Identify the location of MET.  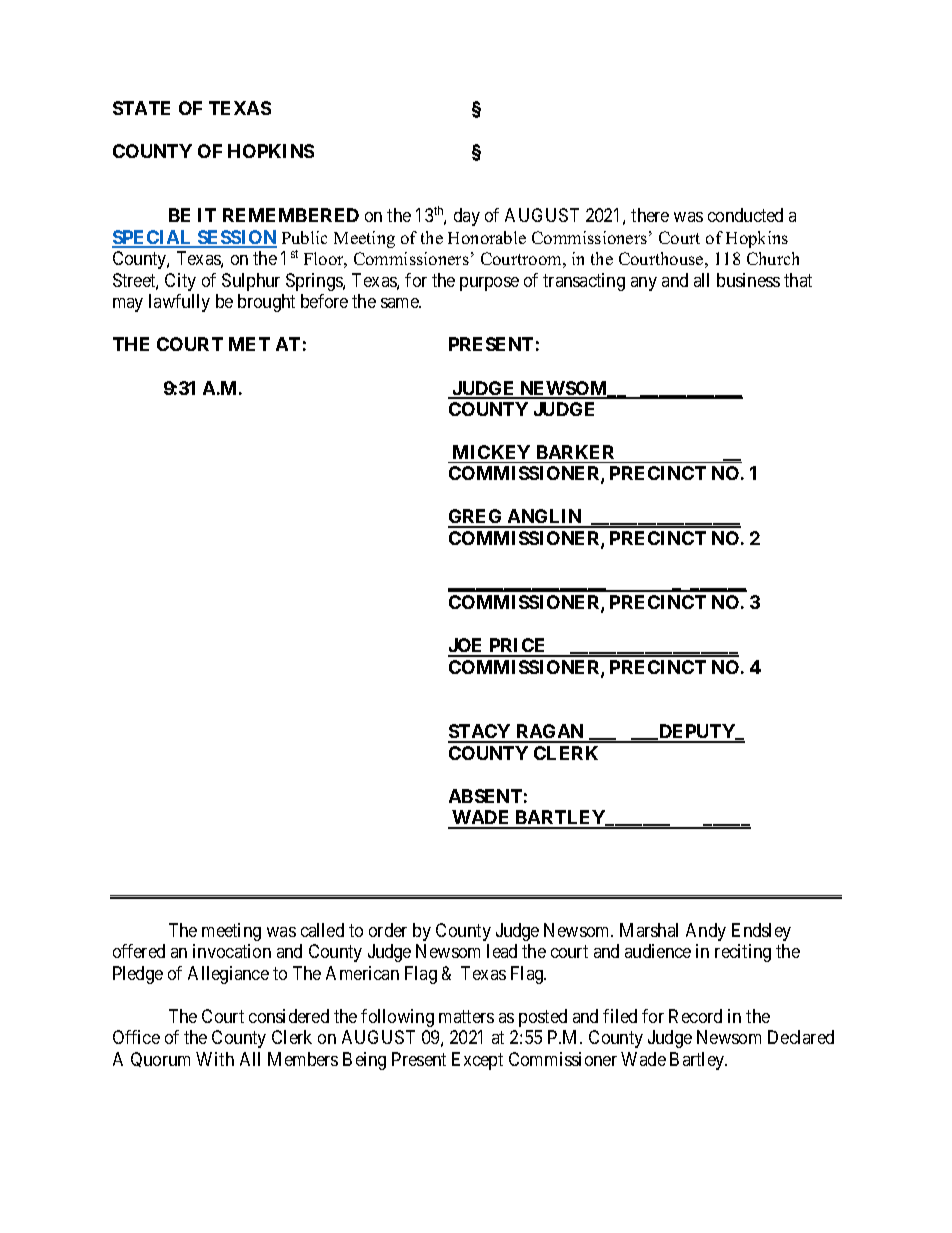
(249, 344).
